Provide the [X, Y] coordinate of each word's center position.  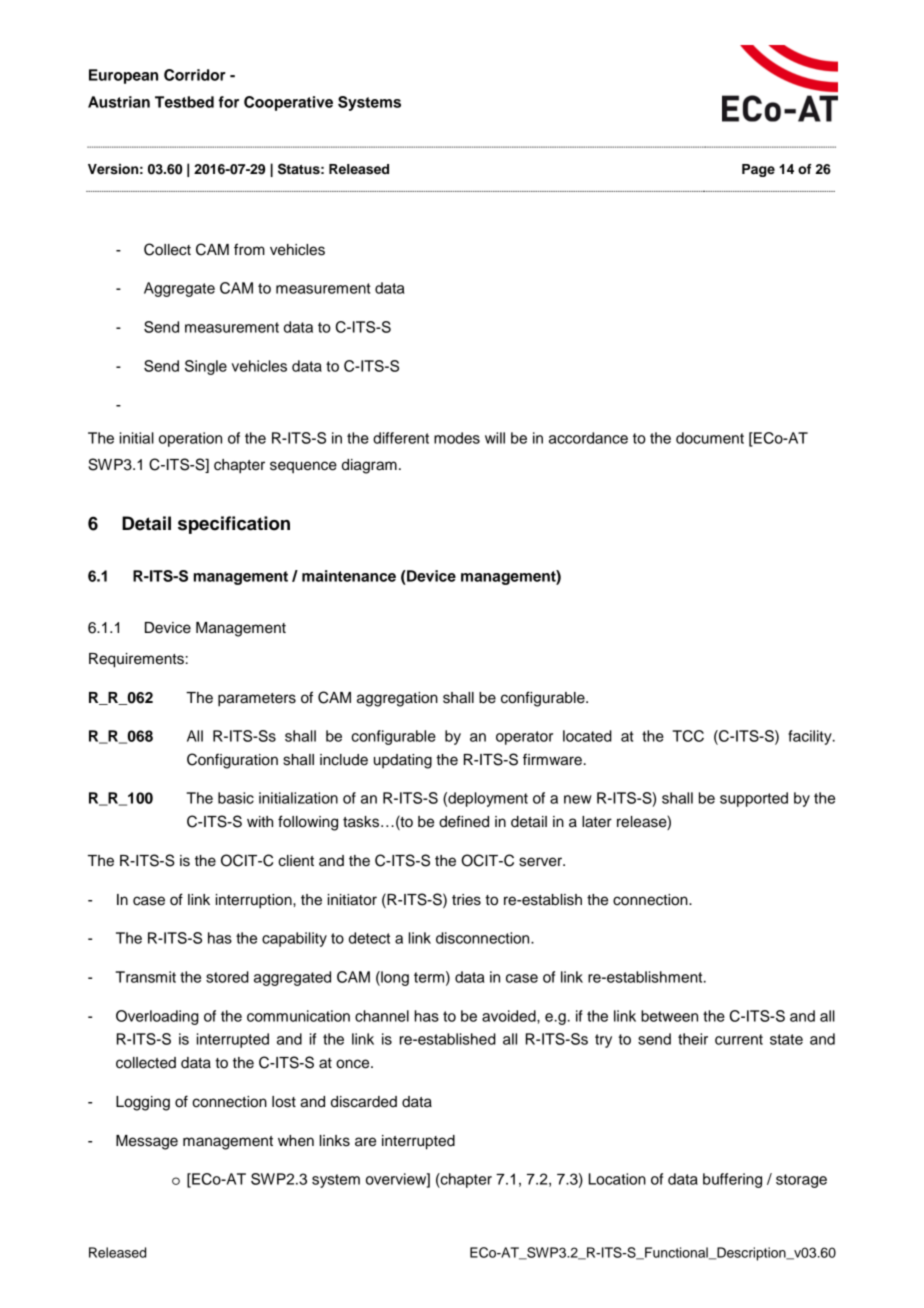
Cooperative [288, 103]
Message [147, 1142]
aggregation [397, 699]
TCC [688, 736]
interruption [255, 901]
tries [466, 900]
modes [457, 438]
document [710, 438]
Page [758, 170]
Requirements [136, 660]
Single [206, 367]
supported [754, 799]
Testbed [184, 102]
